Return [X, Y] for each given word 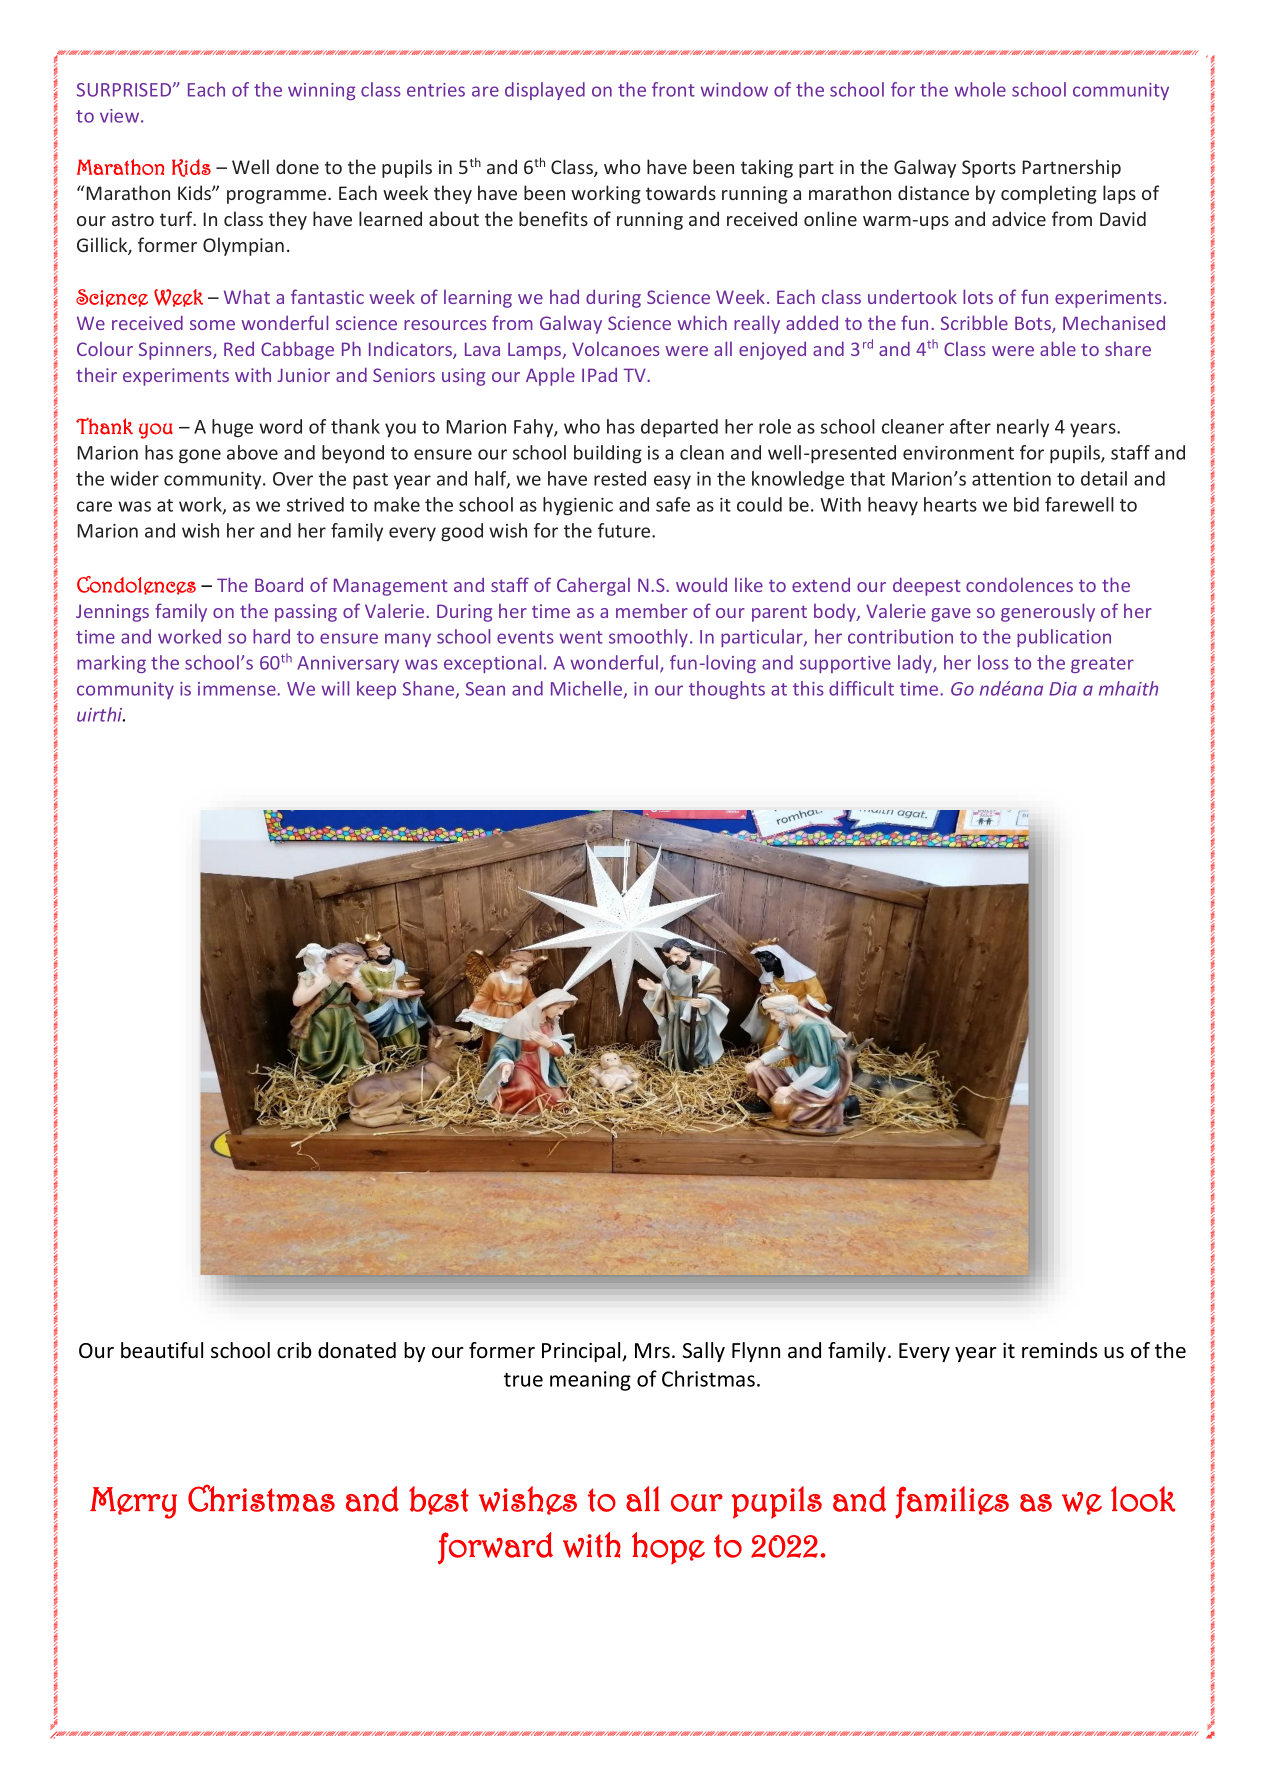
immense [238, 689]
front [673, 89]
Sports [989, 169]
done [297, 166]
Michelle [588, 690]
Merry [133, 1503]
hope [668, 1548]
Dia [1063, 689]
